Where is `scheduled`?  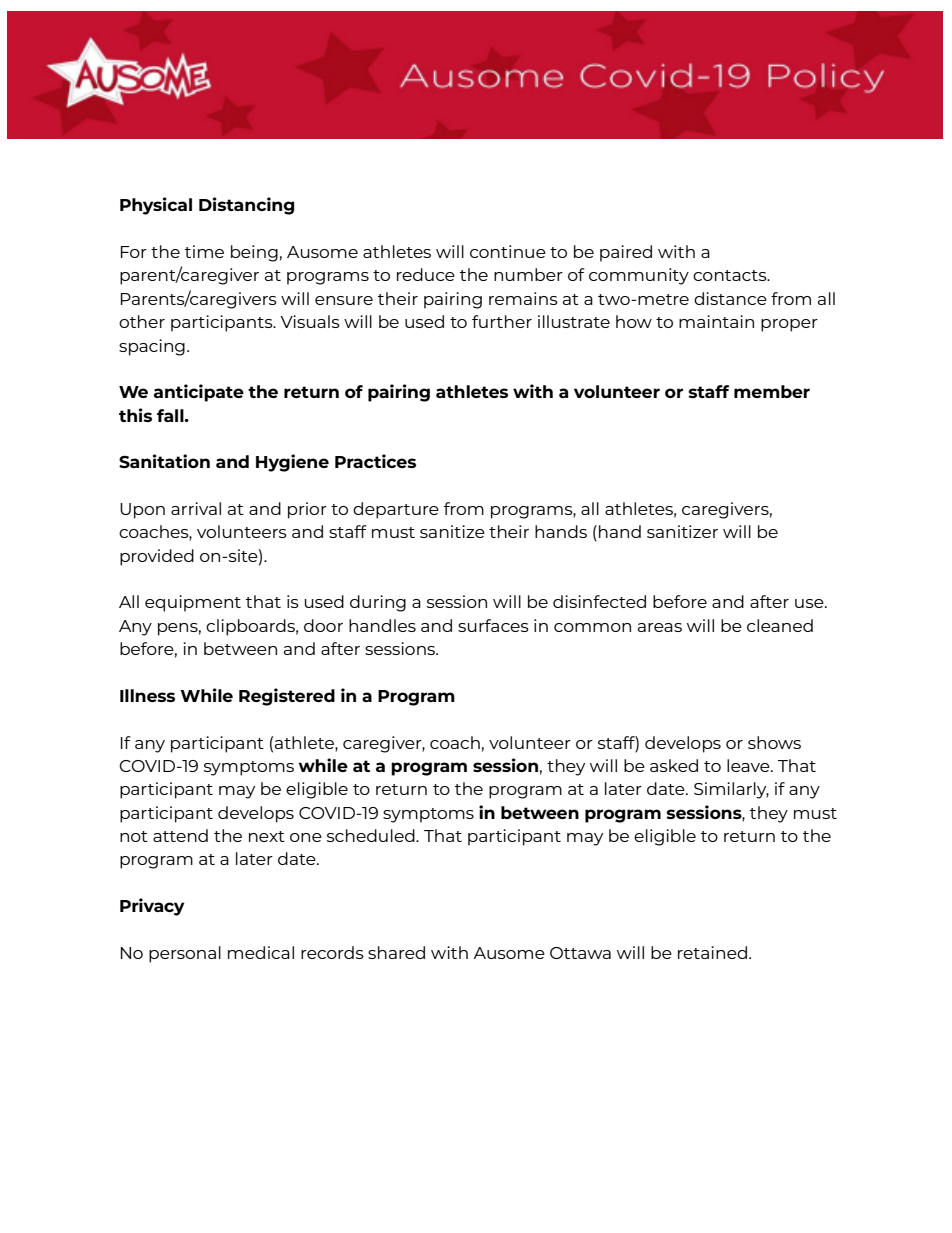 scheduled is located at coordinates (372, 835).
